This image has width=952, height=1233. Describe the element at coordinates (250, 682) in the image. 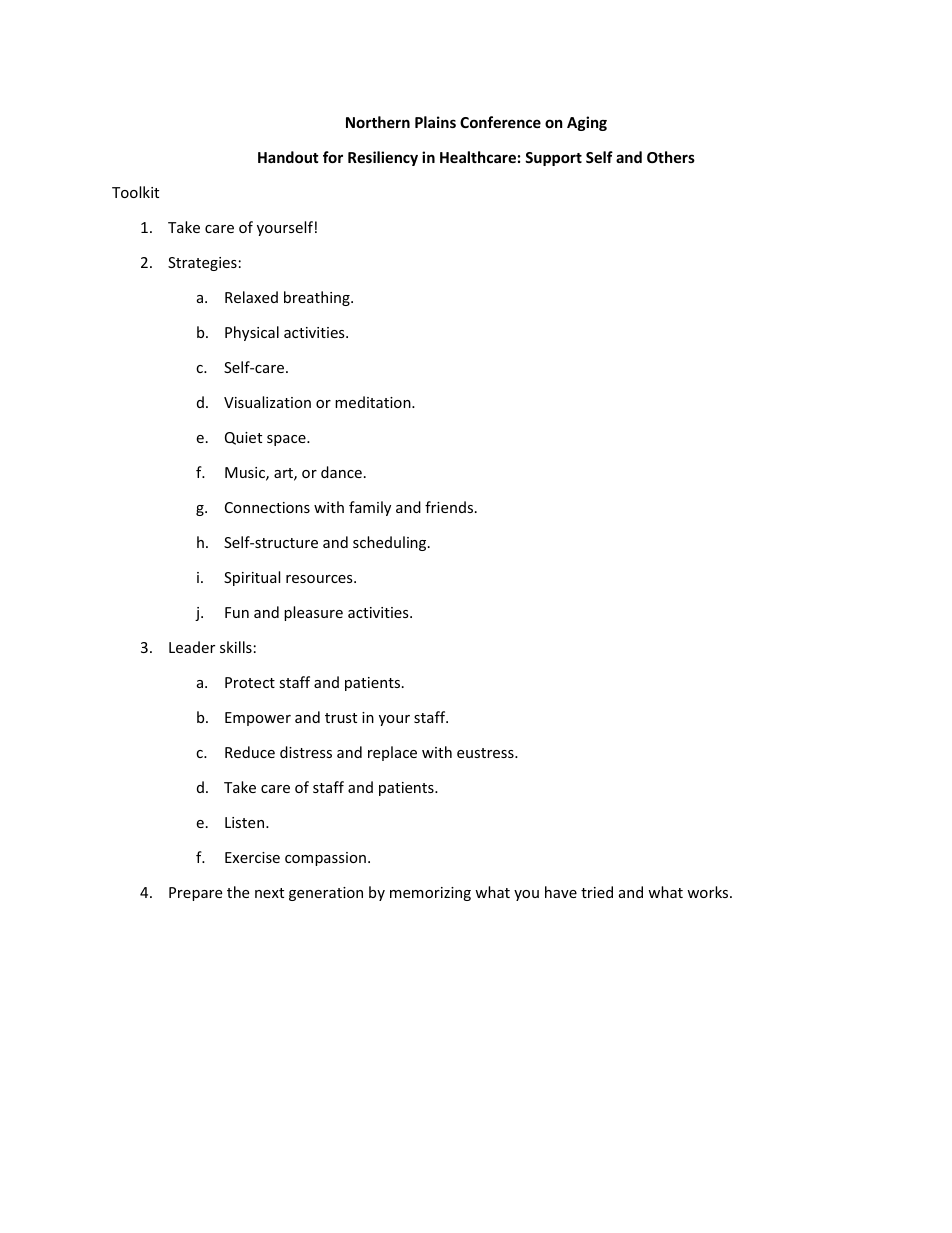

I see `Protect` at that location.
